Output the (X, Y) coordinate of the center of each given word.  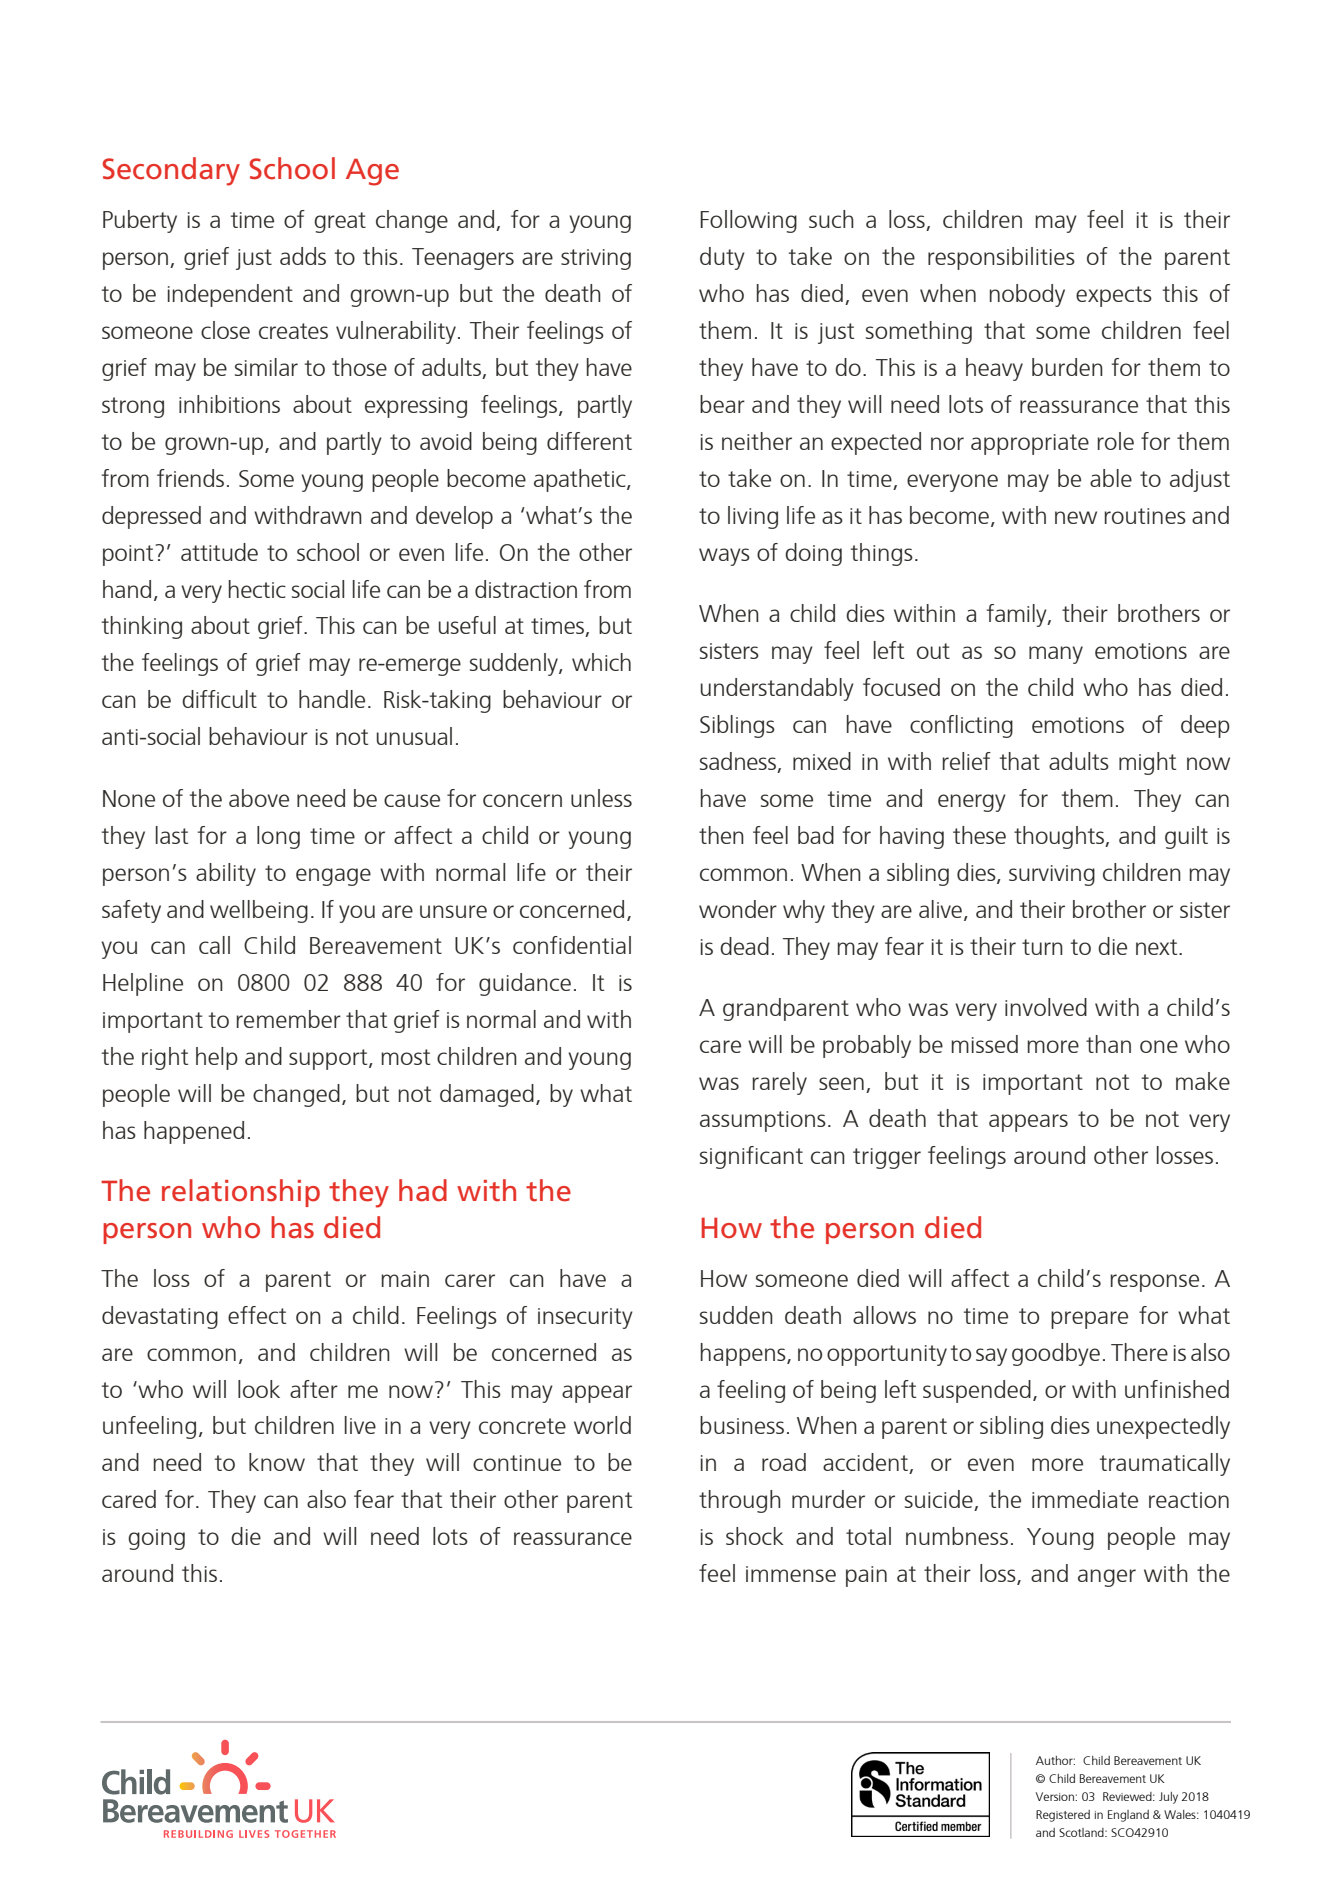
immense (791, 1574)
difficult (219, 699)
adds (303, 256)
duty (722, 258)
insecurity (585, 1318)
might (1147, 763)
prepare (1089, 1320)
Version (1056, 1796)
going (156, 1539)
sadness (739, 762)
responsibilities (1001, 258)
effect (257, 1315)
